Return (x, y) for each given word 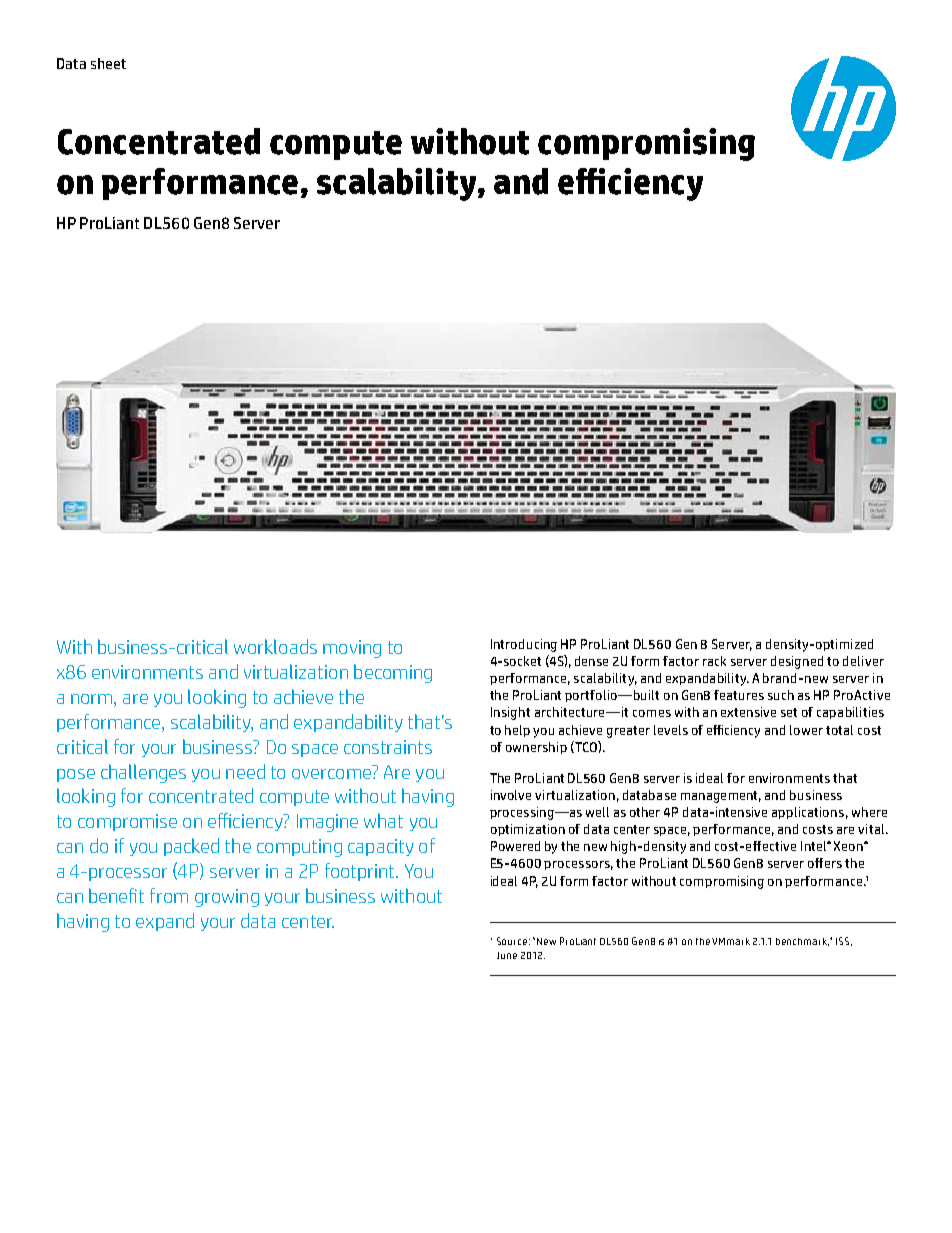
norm (93, 699)
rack (714, 661)
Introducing (524, 645)
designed (797, 662)
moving (352, 649)
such (781, 695)
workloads (275, 646)
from (169, 895)
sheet (108, 63)
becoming (393, 673)
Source (512, 941)
